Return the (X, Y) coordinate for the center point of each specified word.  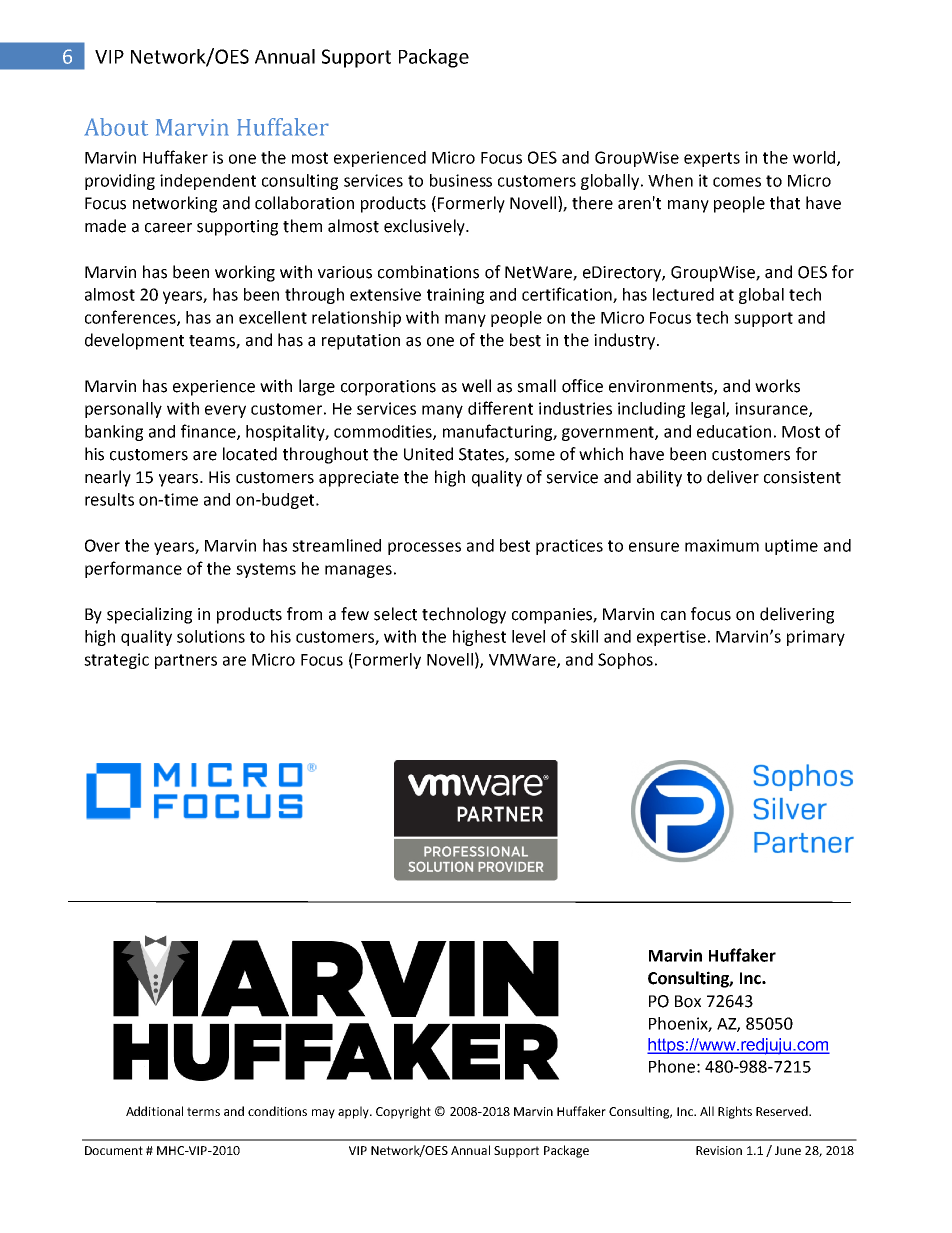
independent (208, 182)
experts (712, 159)
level (528, 636)
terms (203, 1111)
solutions (211, 636)
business (461, 180)
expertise (671, 638)
